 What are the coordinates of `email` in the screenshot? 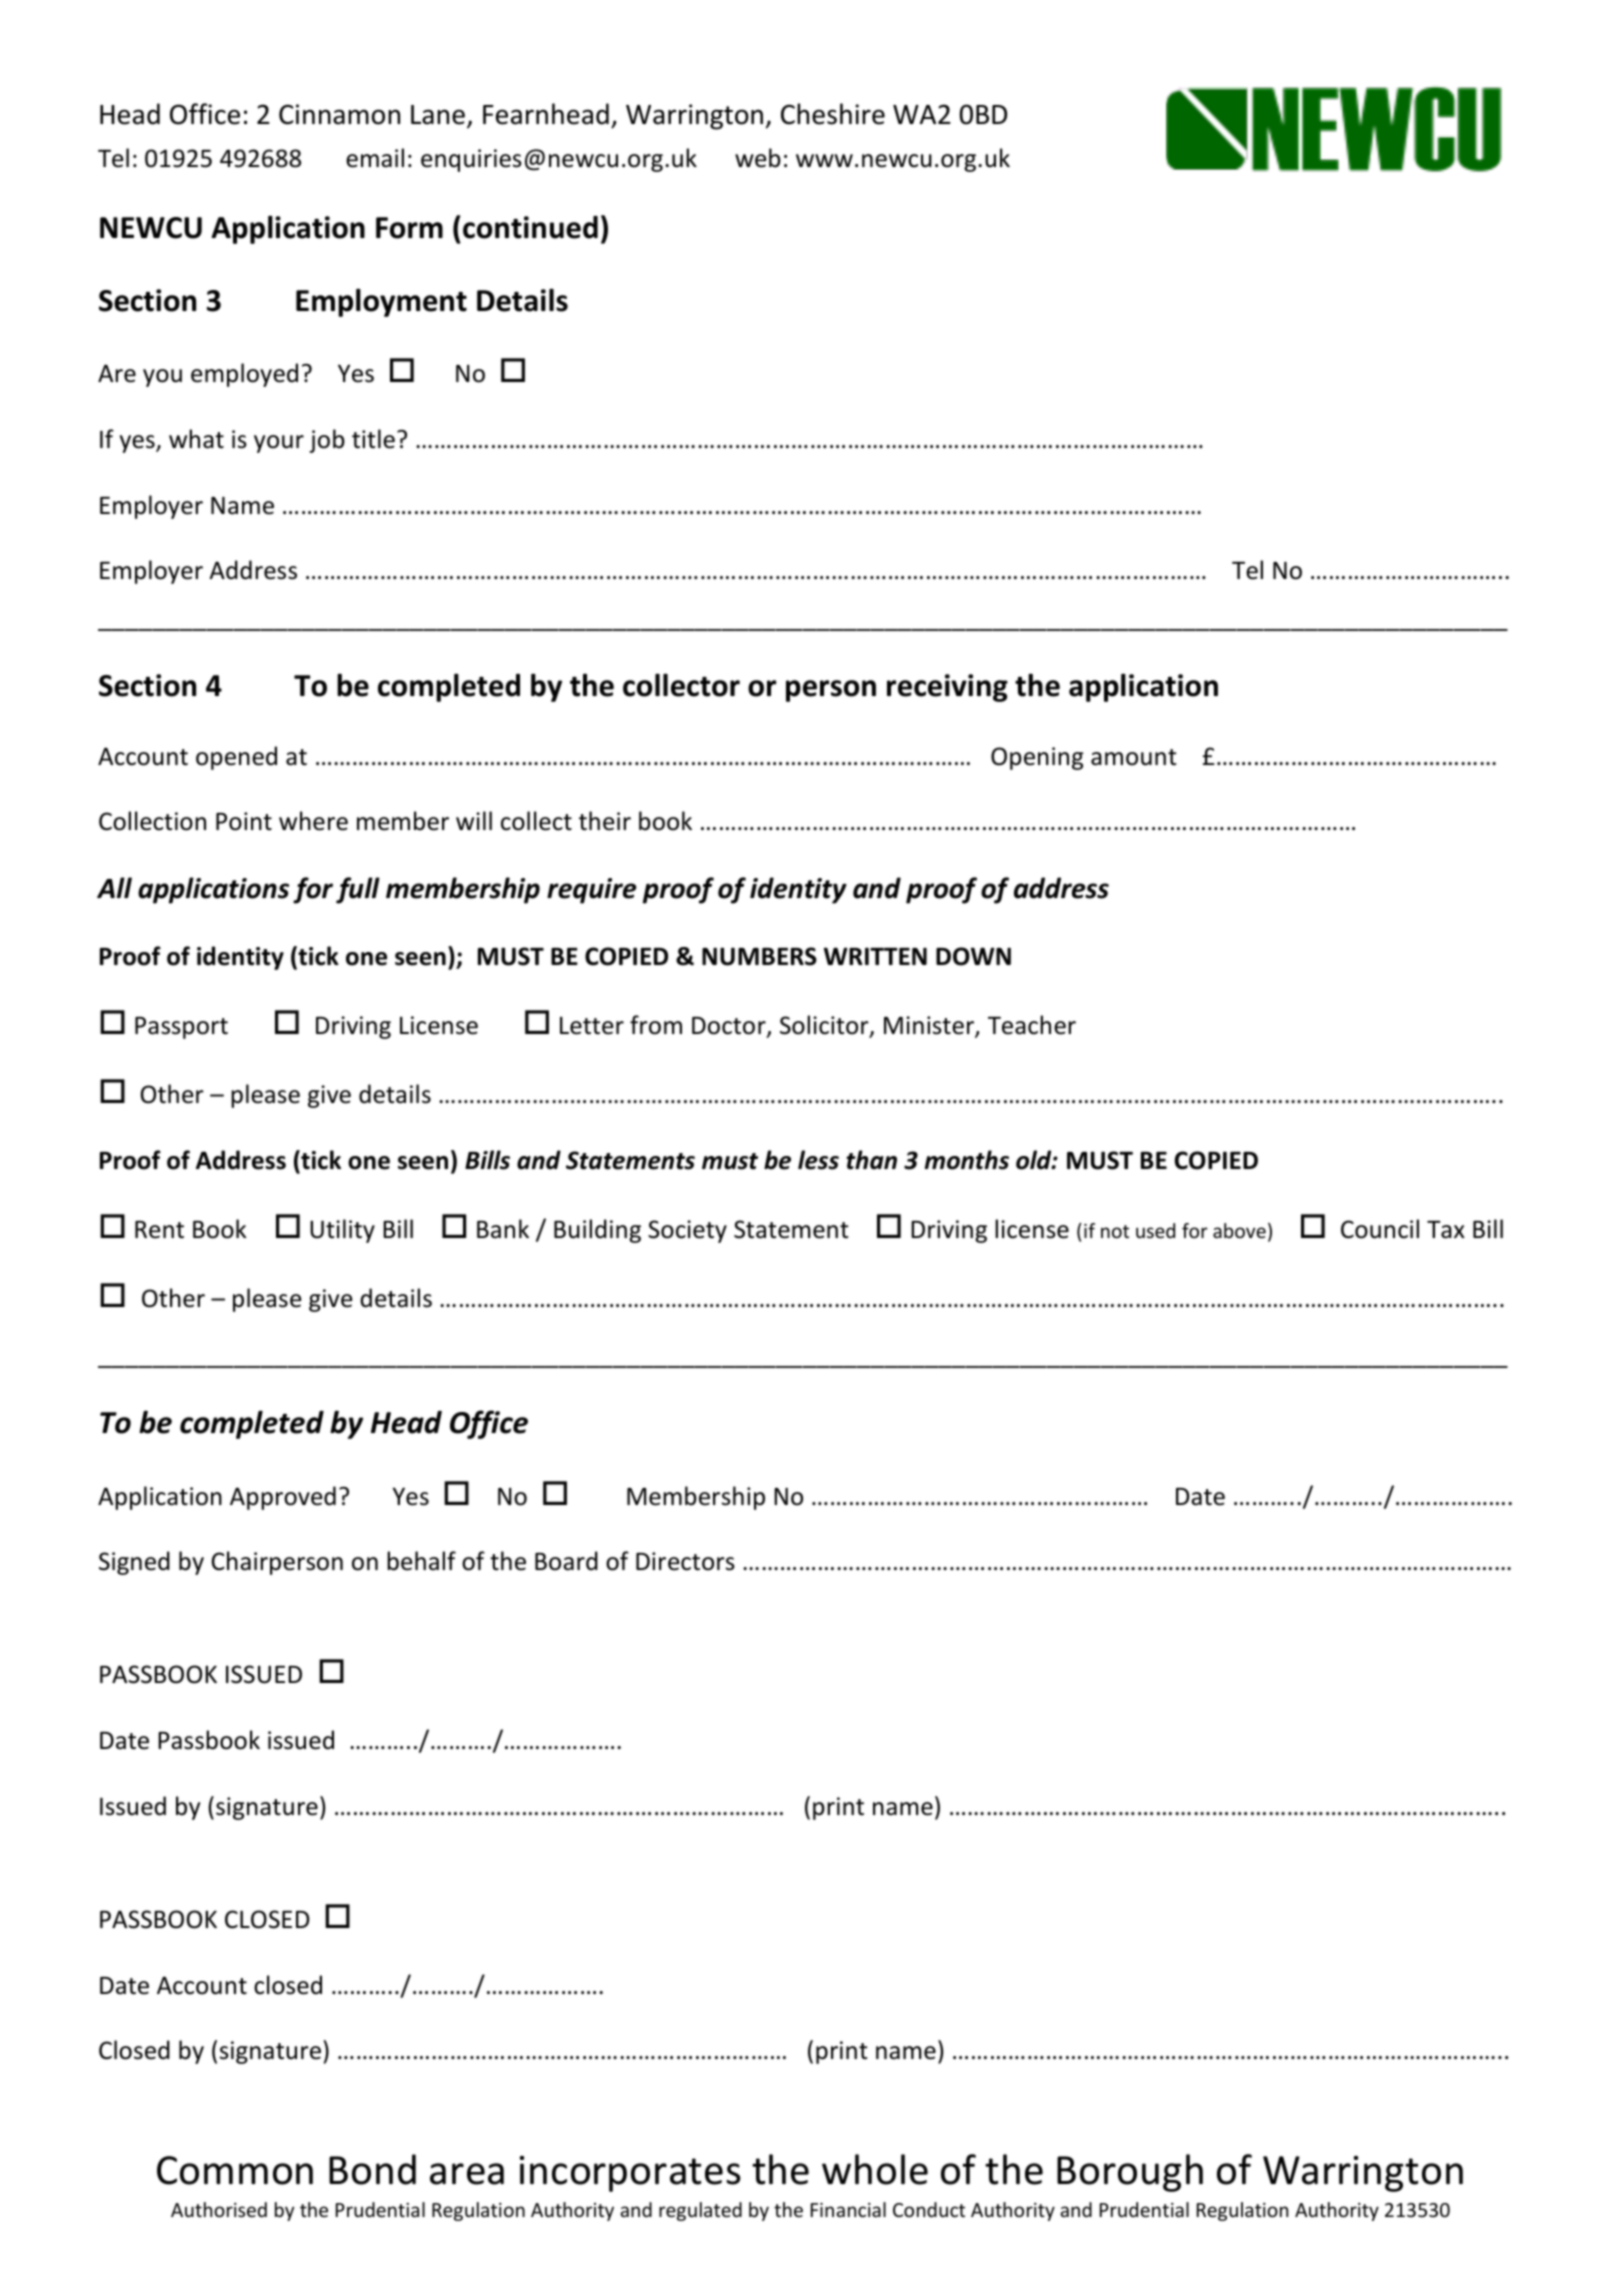 It's located at (375, 158).
